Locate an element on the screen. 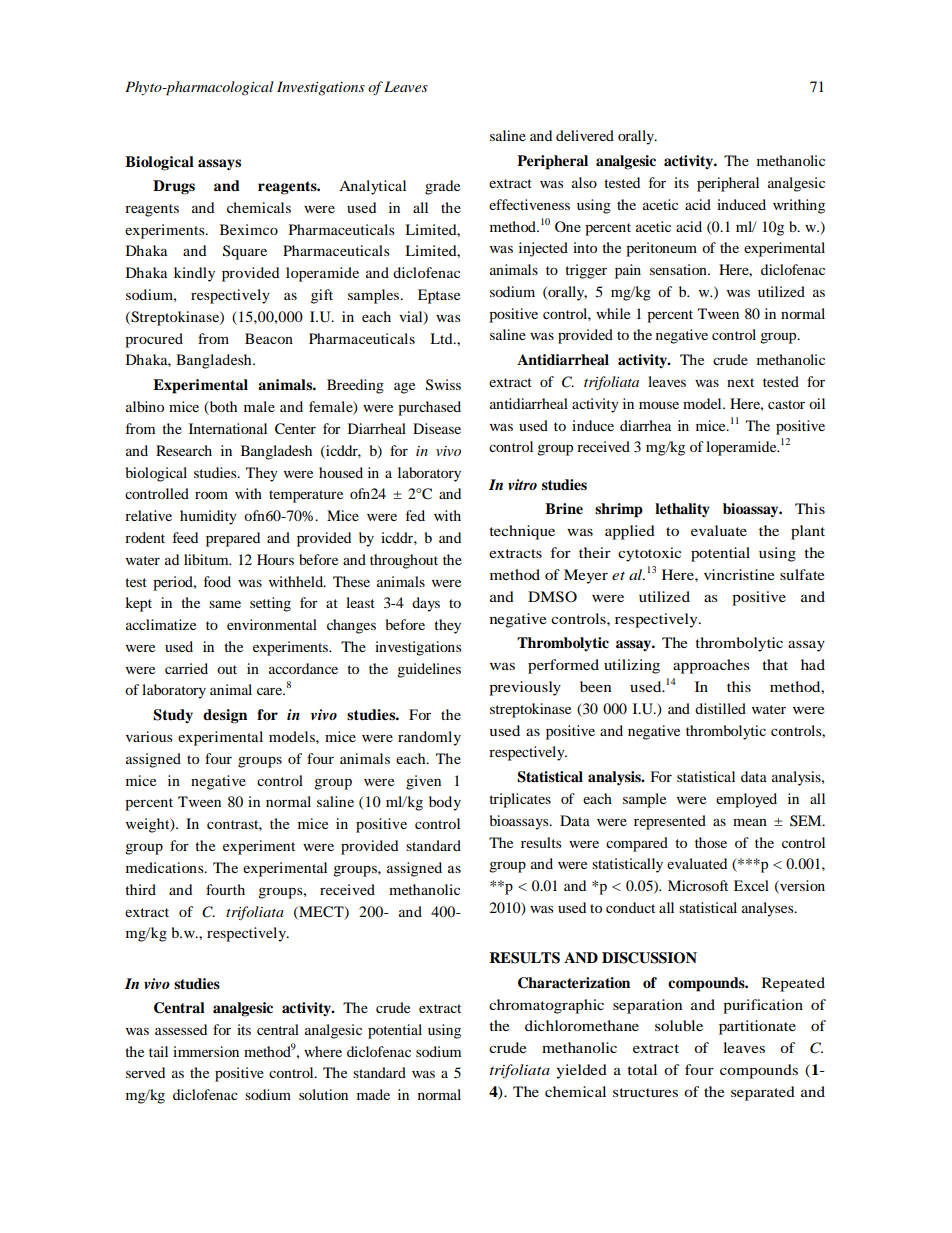  immersion is located at coordinates (206, 1051).
